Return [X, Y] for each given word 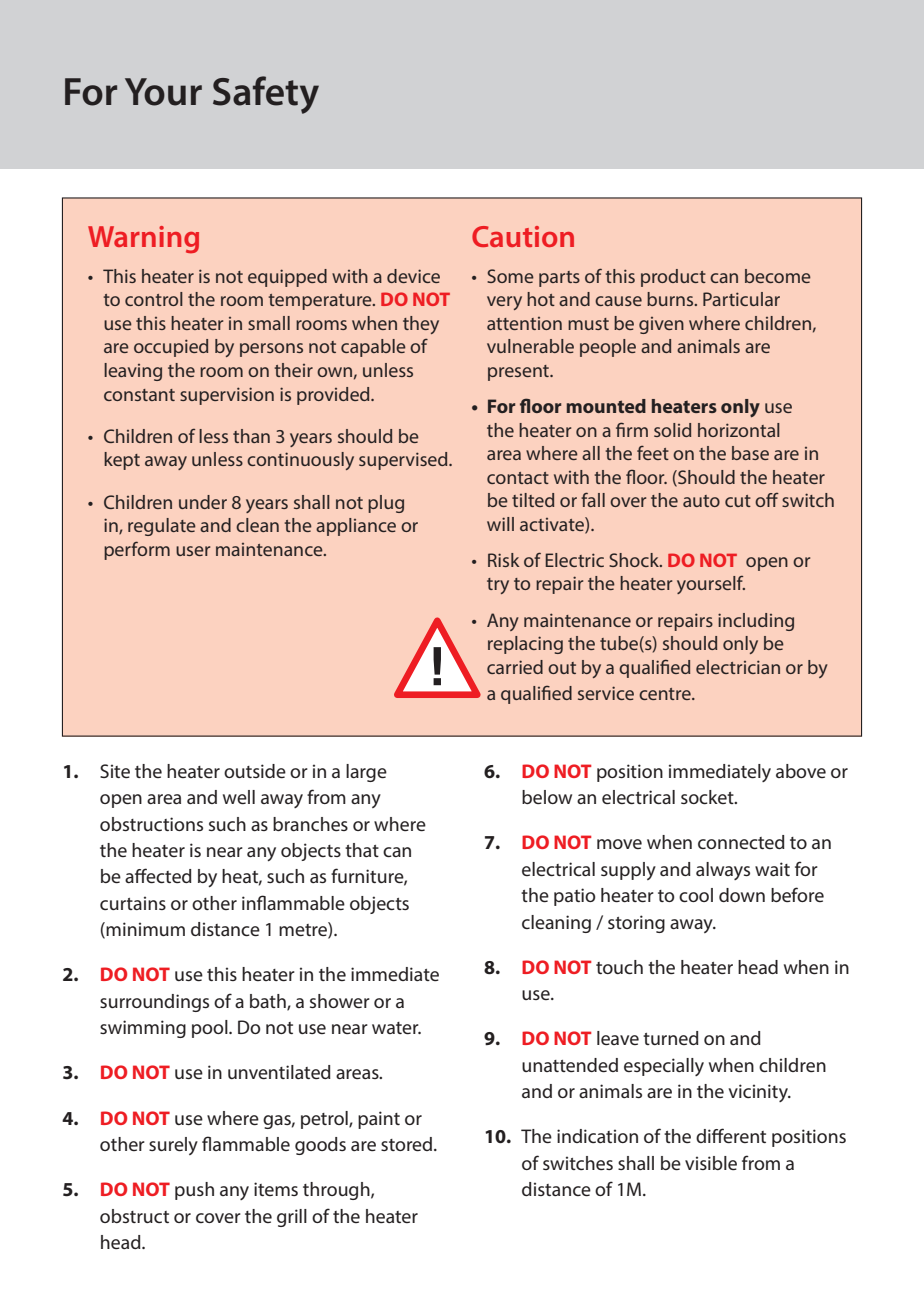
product [673, 278]
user [193, 551]
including [756, 622]
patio [574, 897]
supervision [227, 396]
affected [158, 875]
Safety [266, 95]
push [194, 1191]
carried [515, 667]
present [519, 373]
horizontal [739, 430]
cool [696, 895]
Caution [523, 236]
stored [408, 1144]
